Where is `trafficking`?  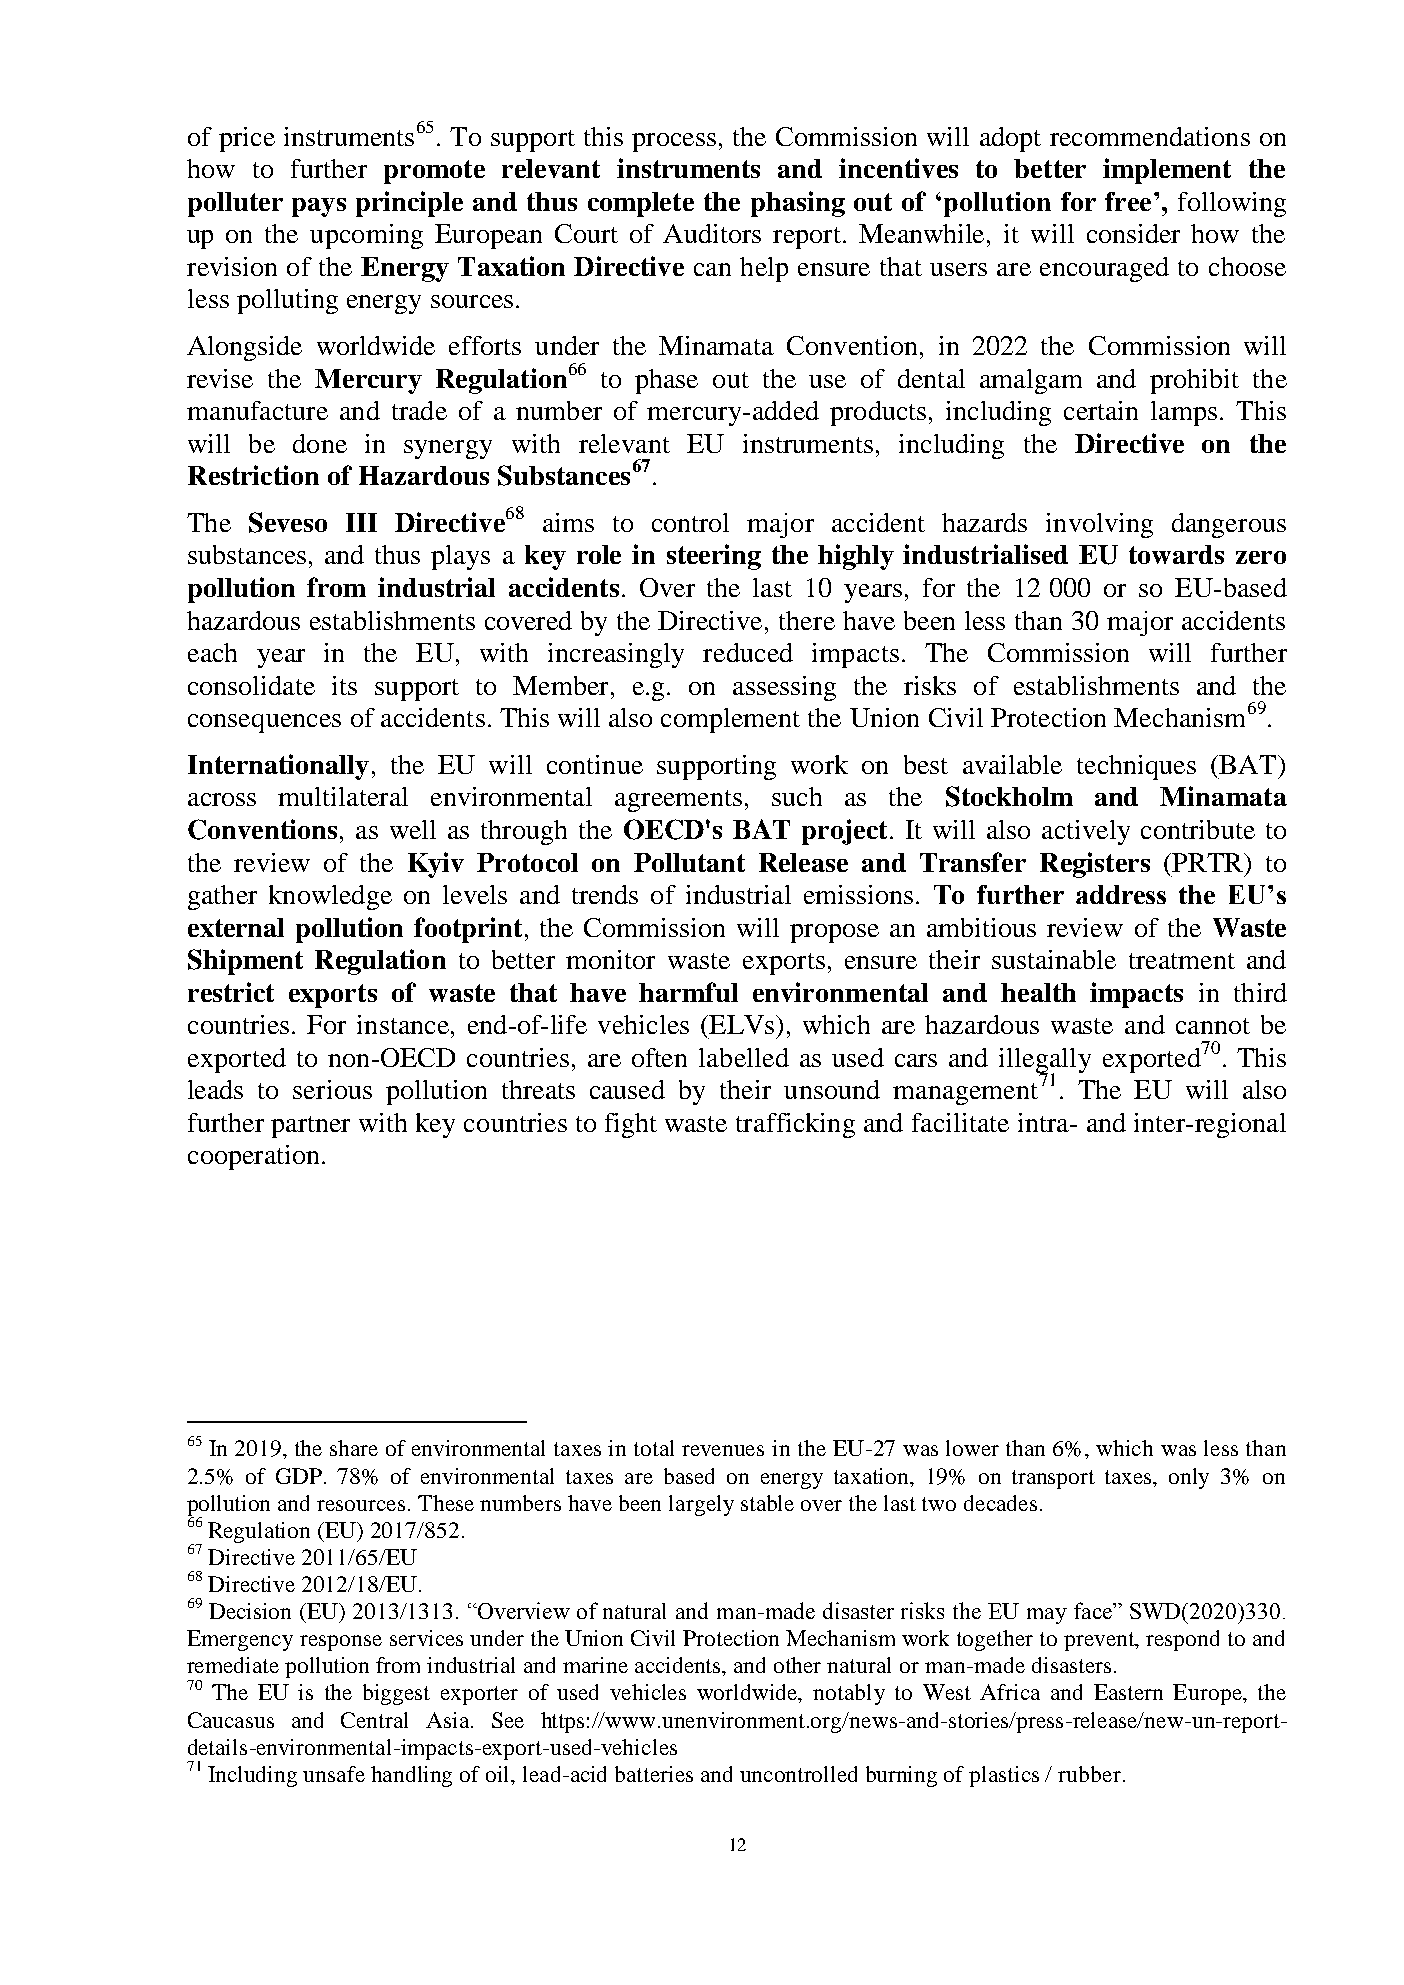 trafficking is located at coordinates (795, 1125).
